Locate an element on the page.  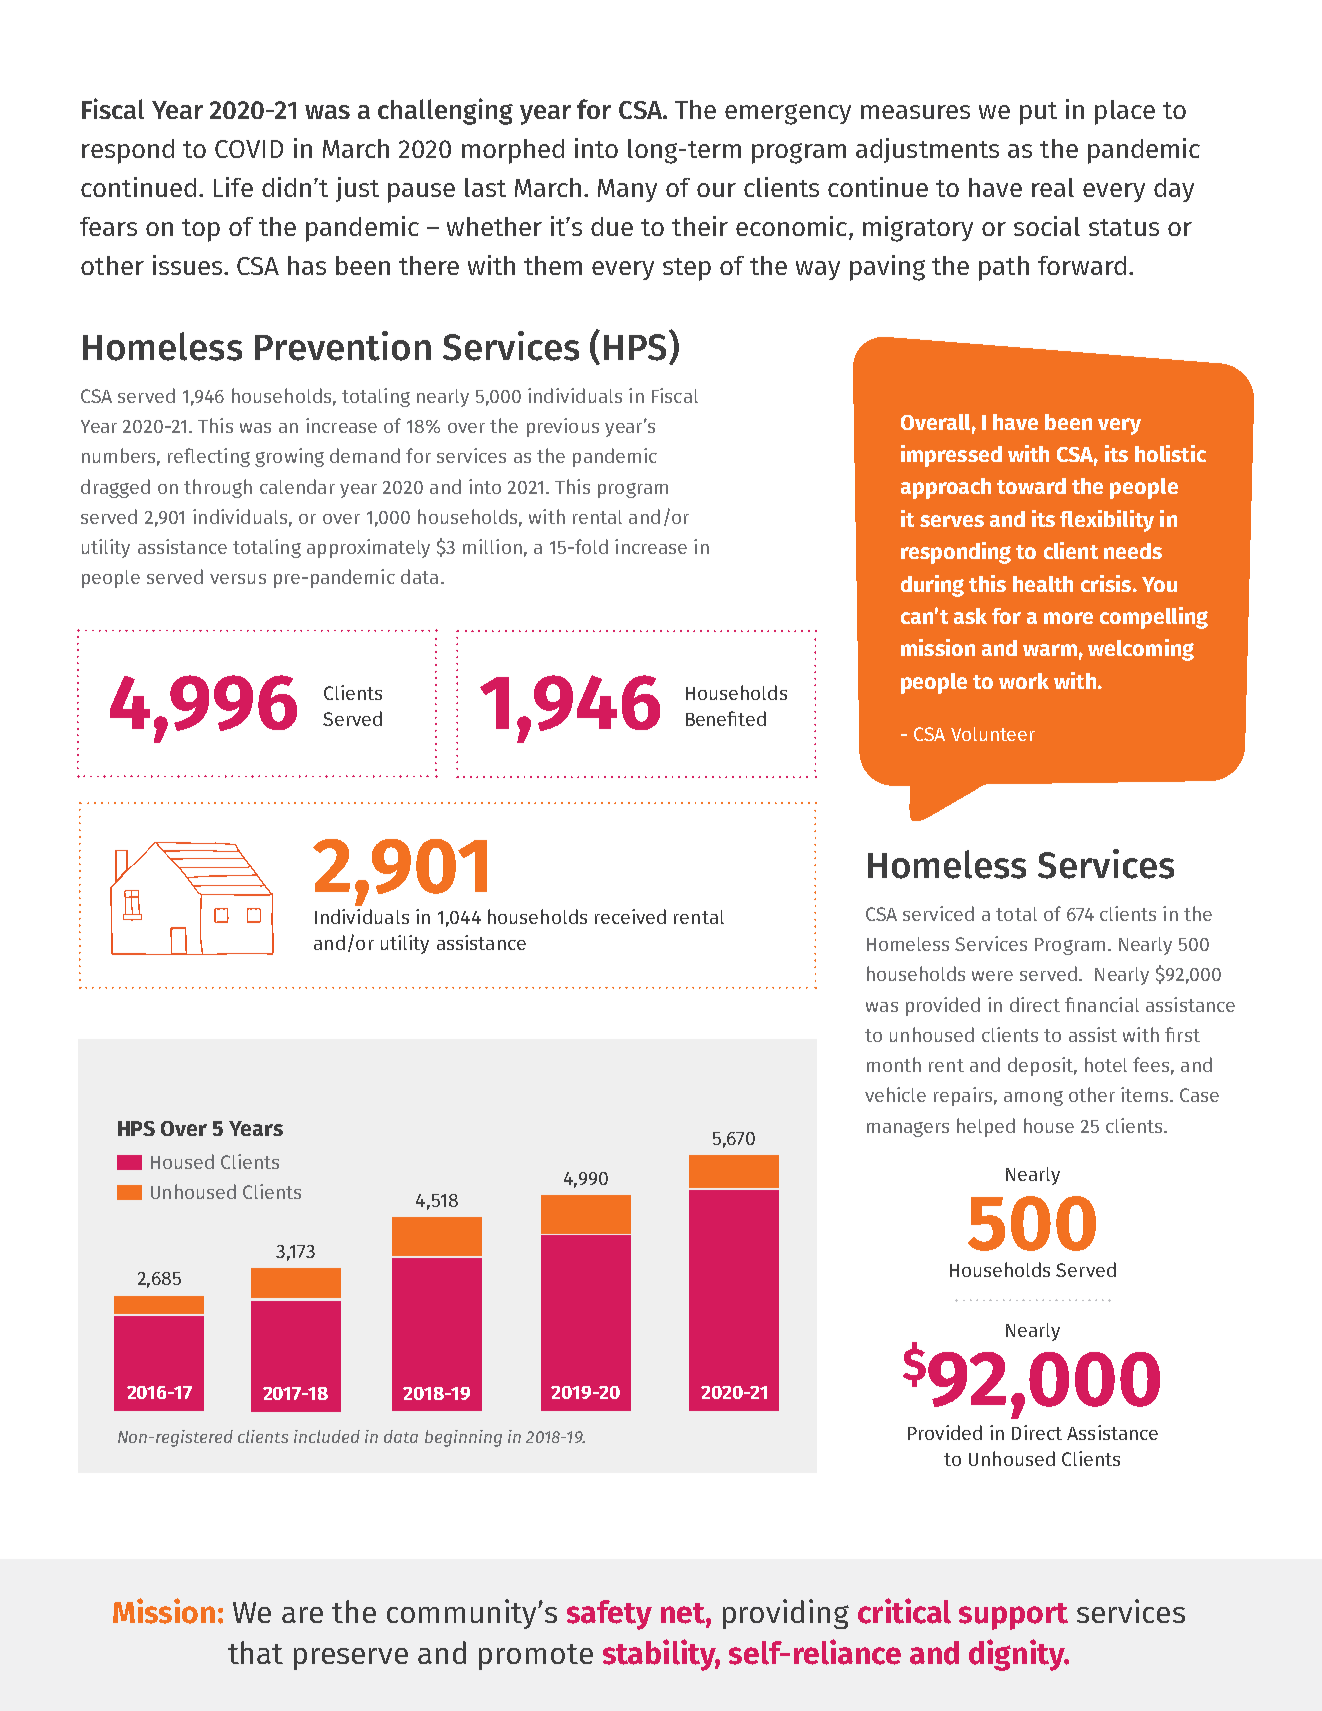
included is located at coordinates (327, 1436).
